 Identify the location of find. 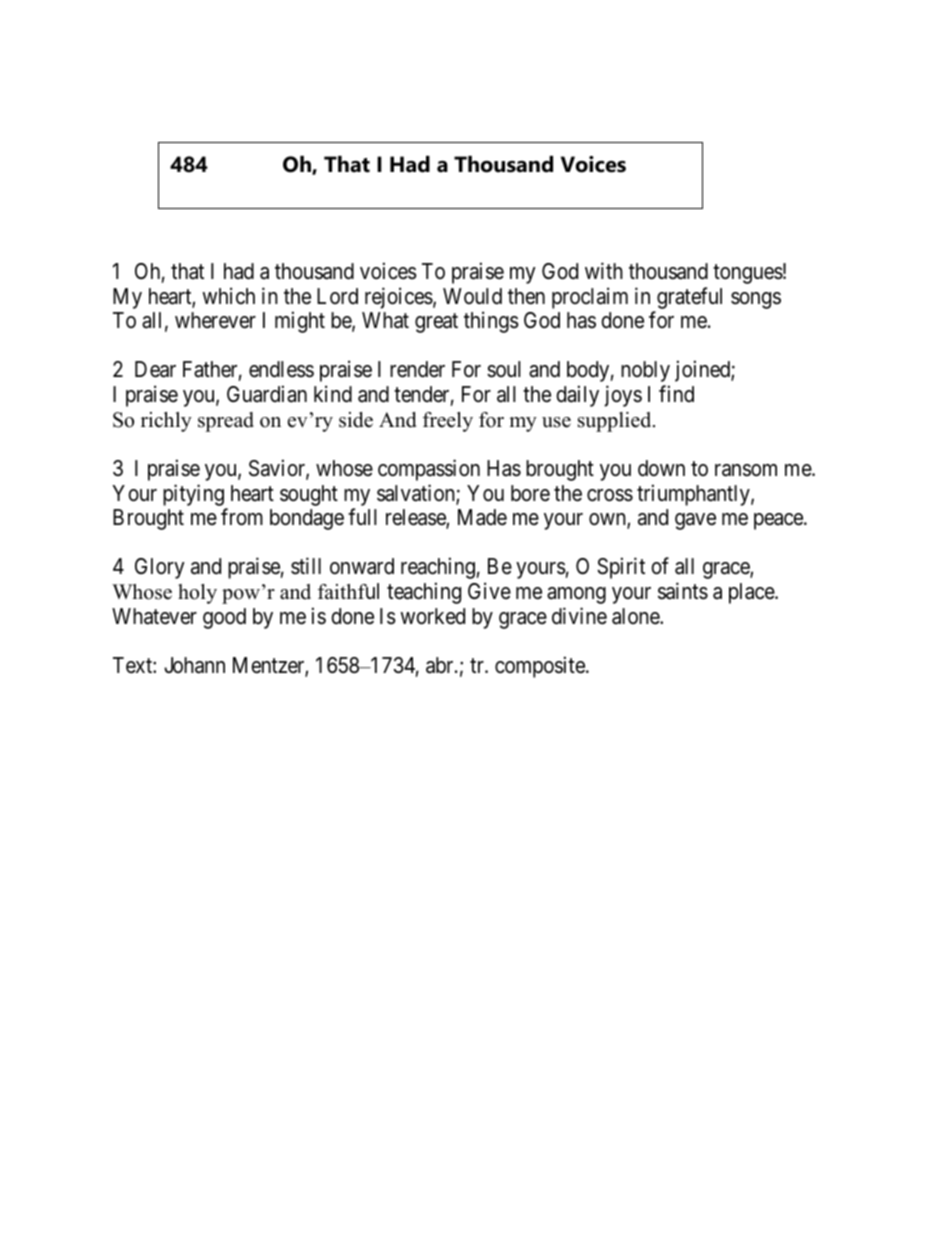
(676, 393).
